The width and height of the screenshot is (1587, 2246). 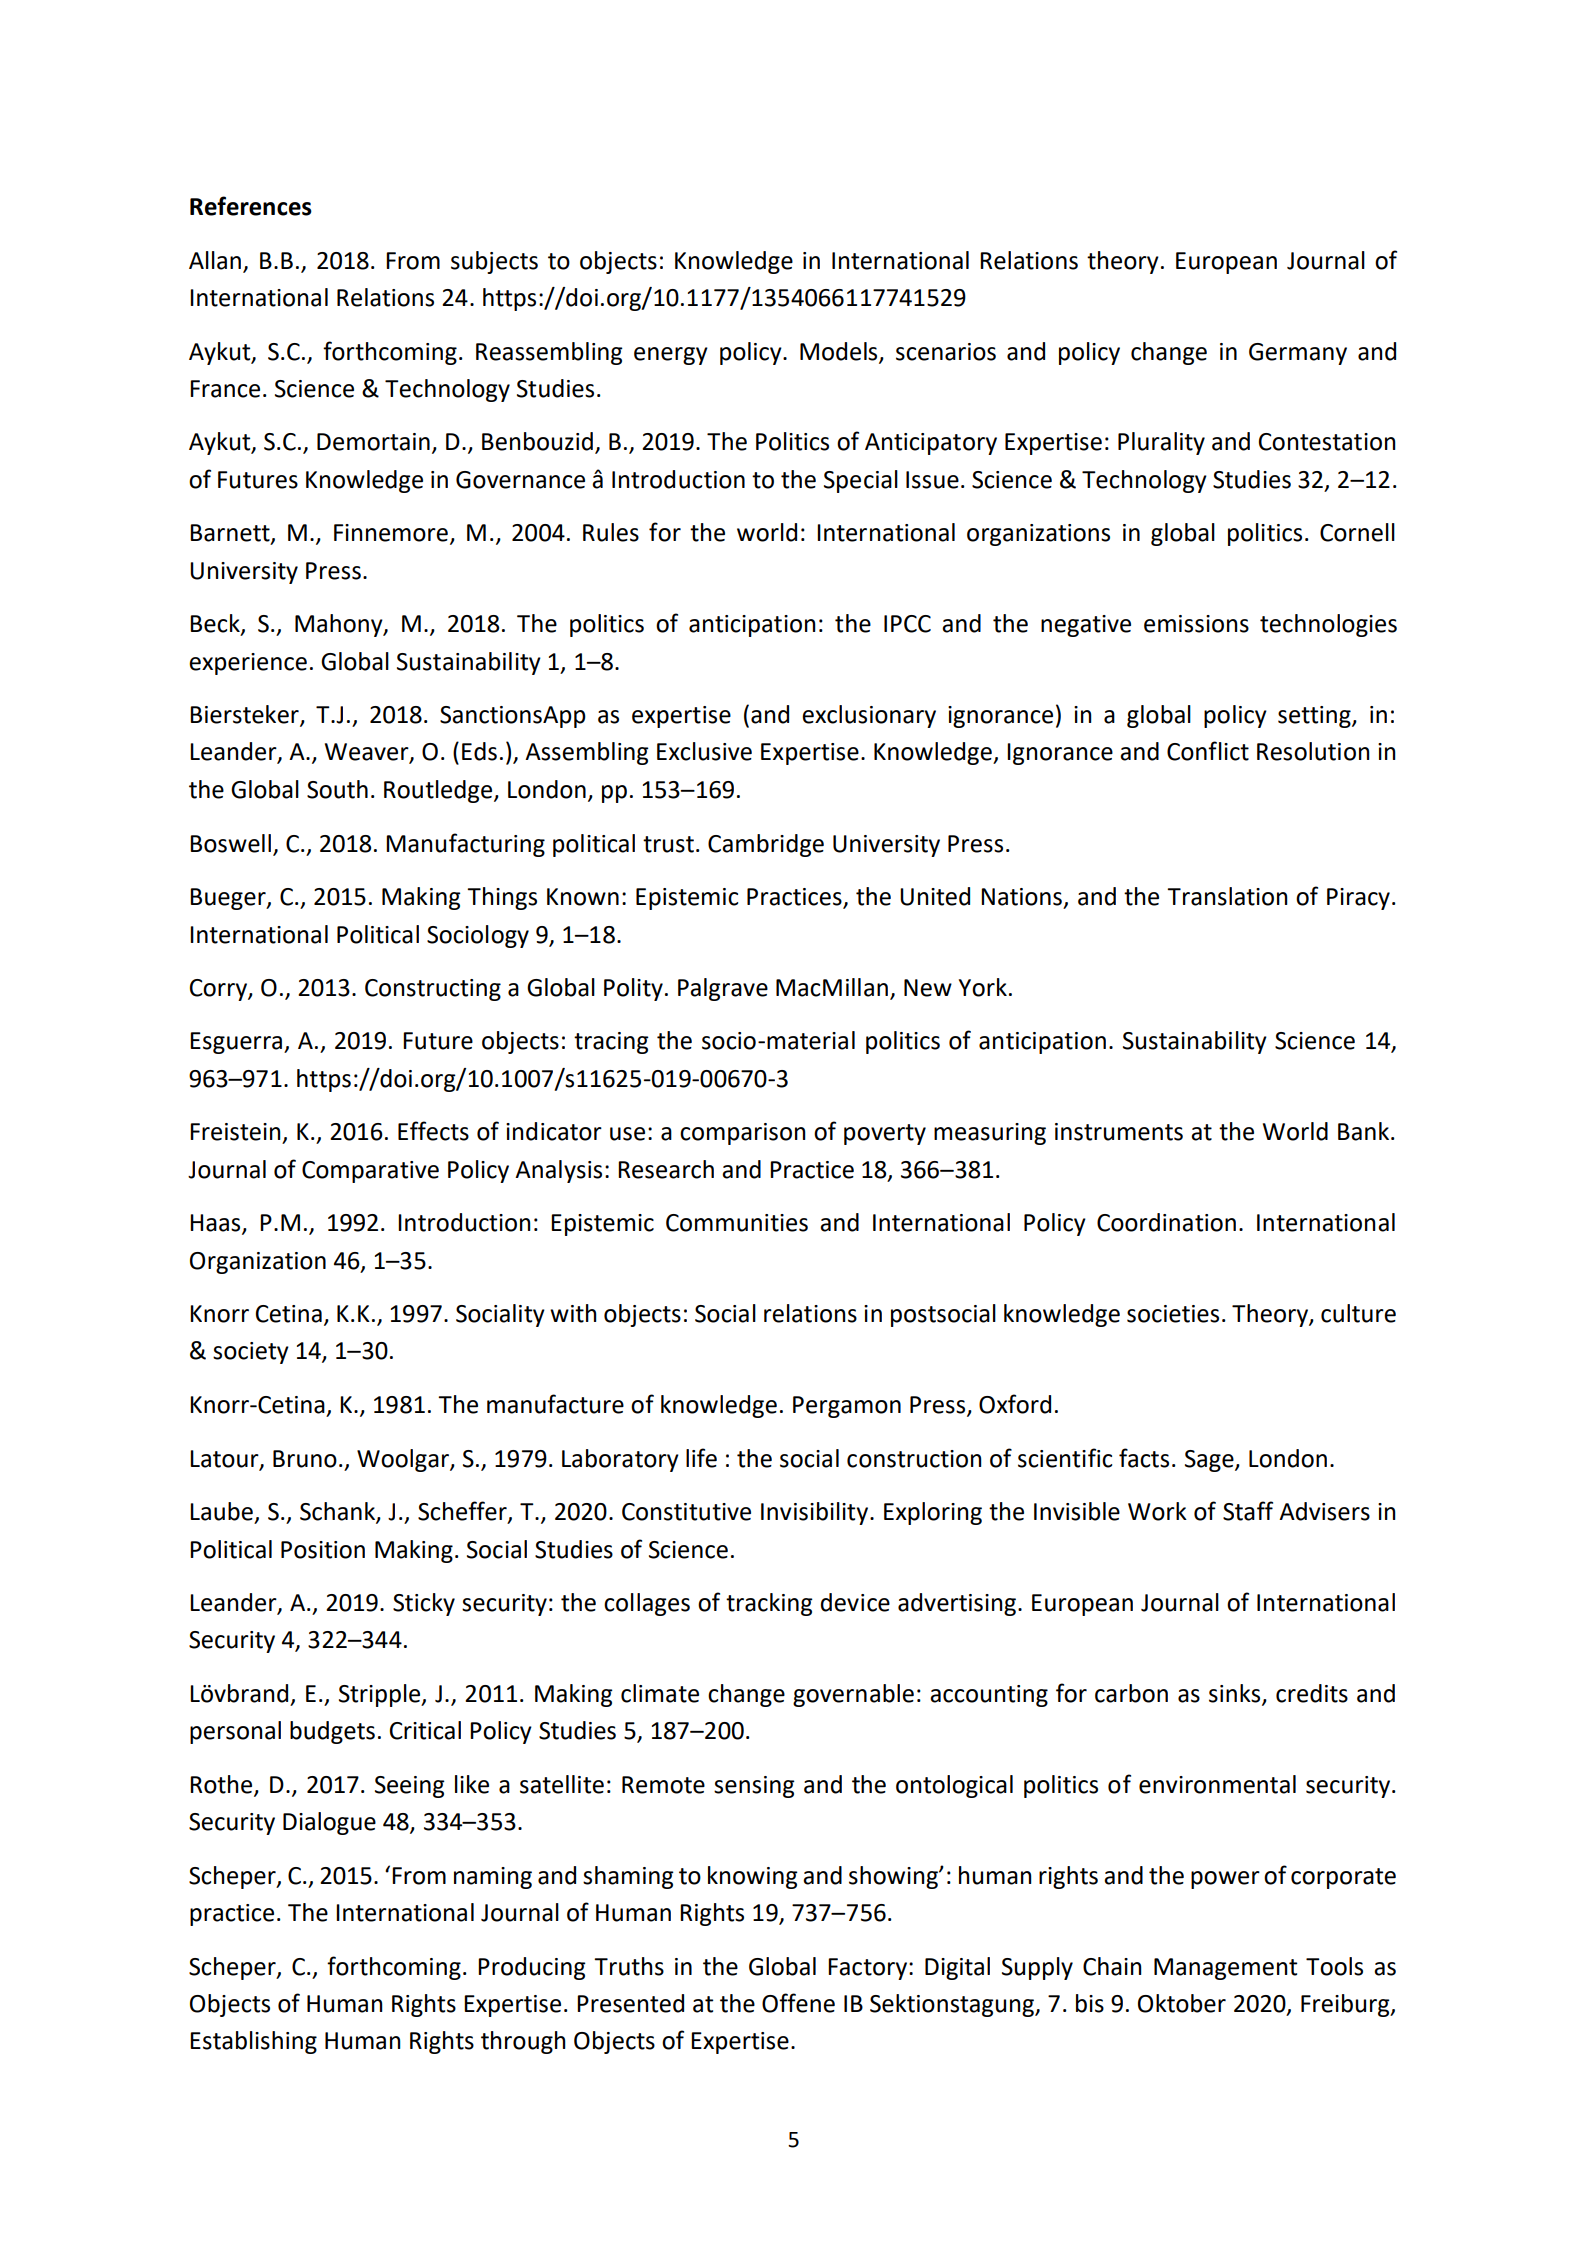 I want to click on Cambridge, so click(x=766, y=845).
